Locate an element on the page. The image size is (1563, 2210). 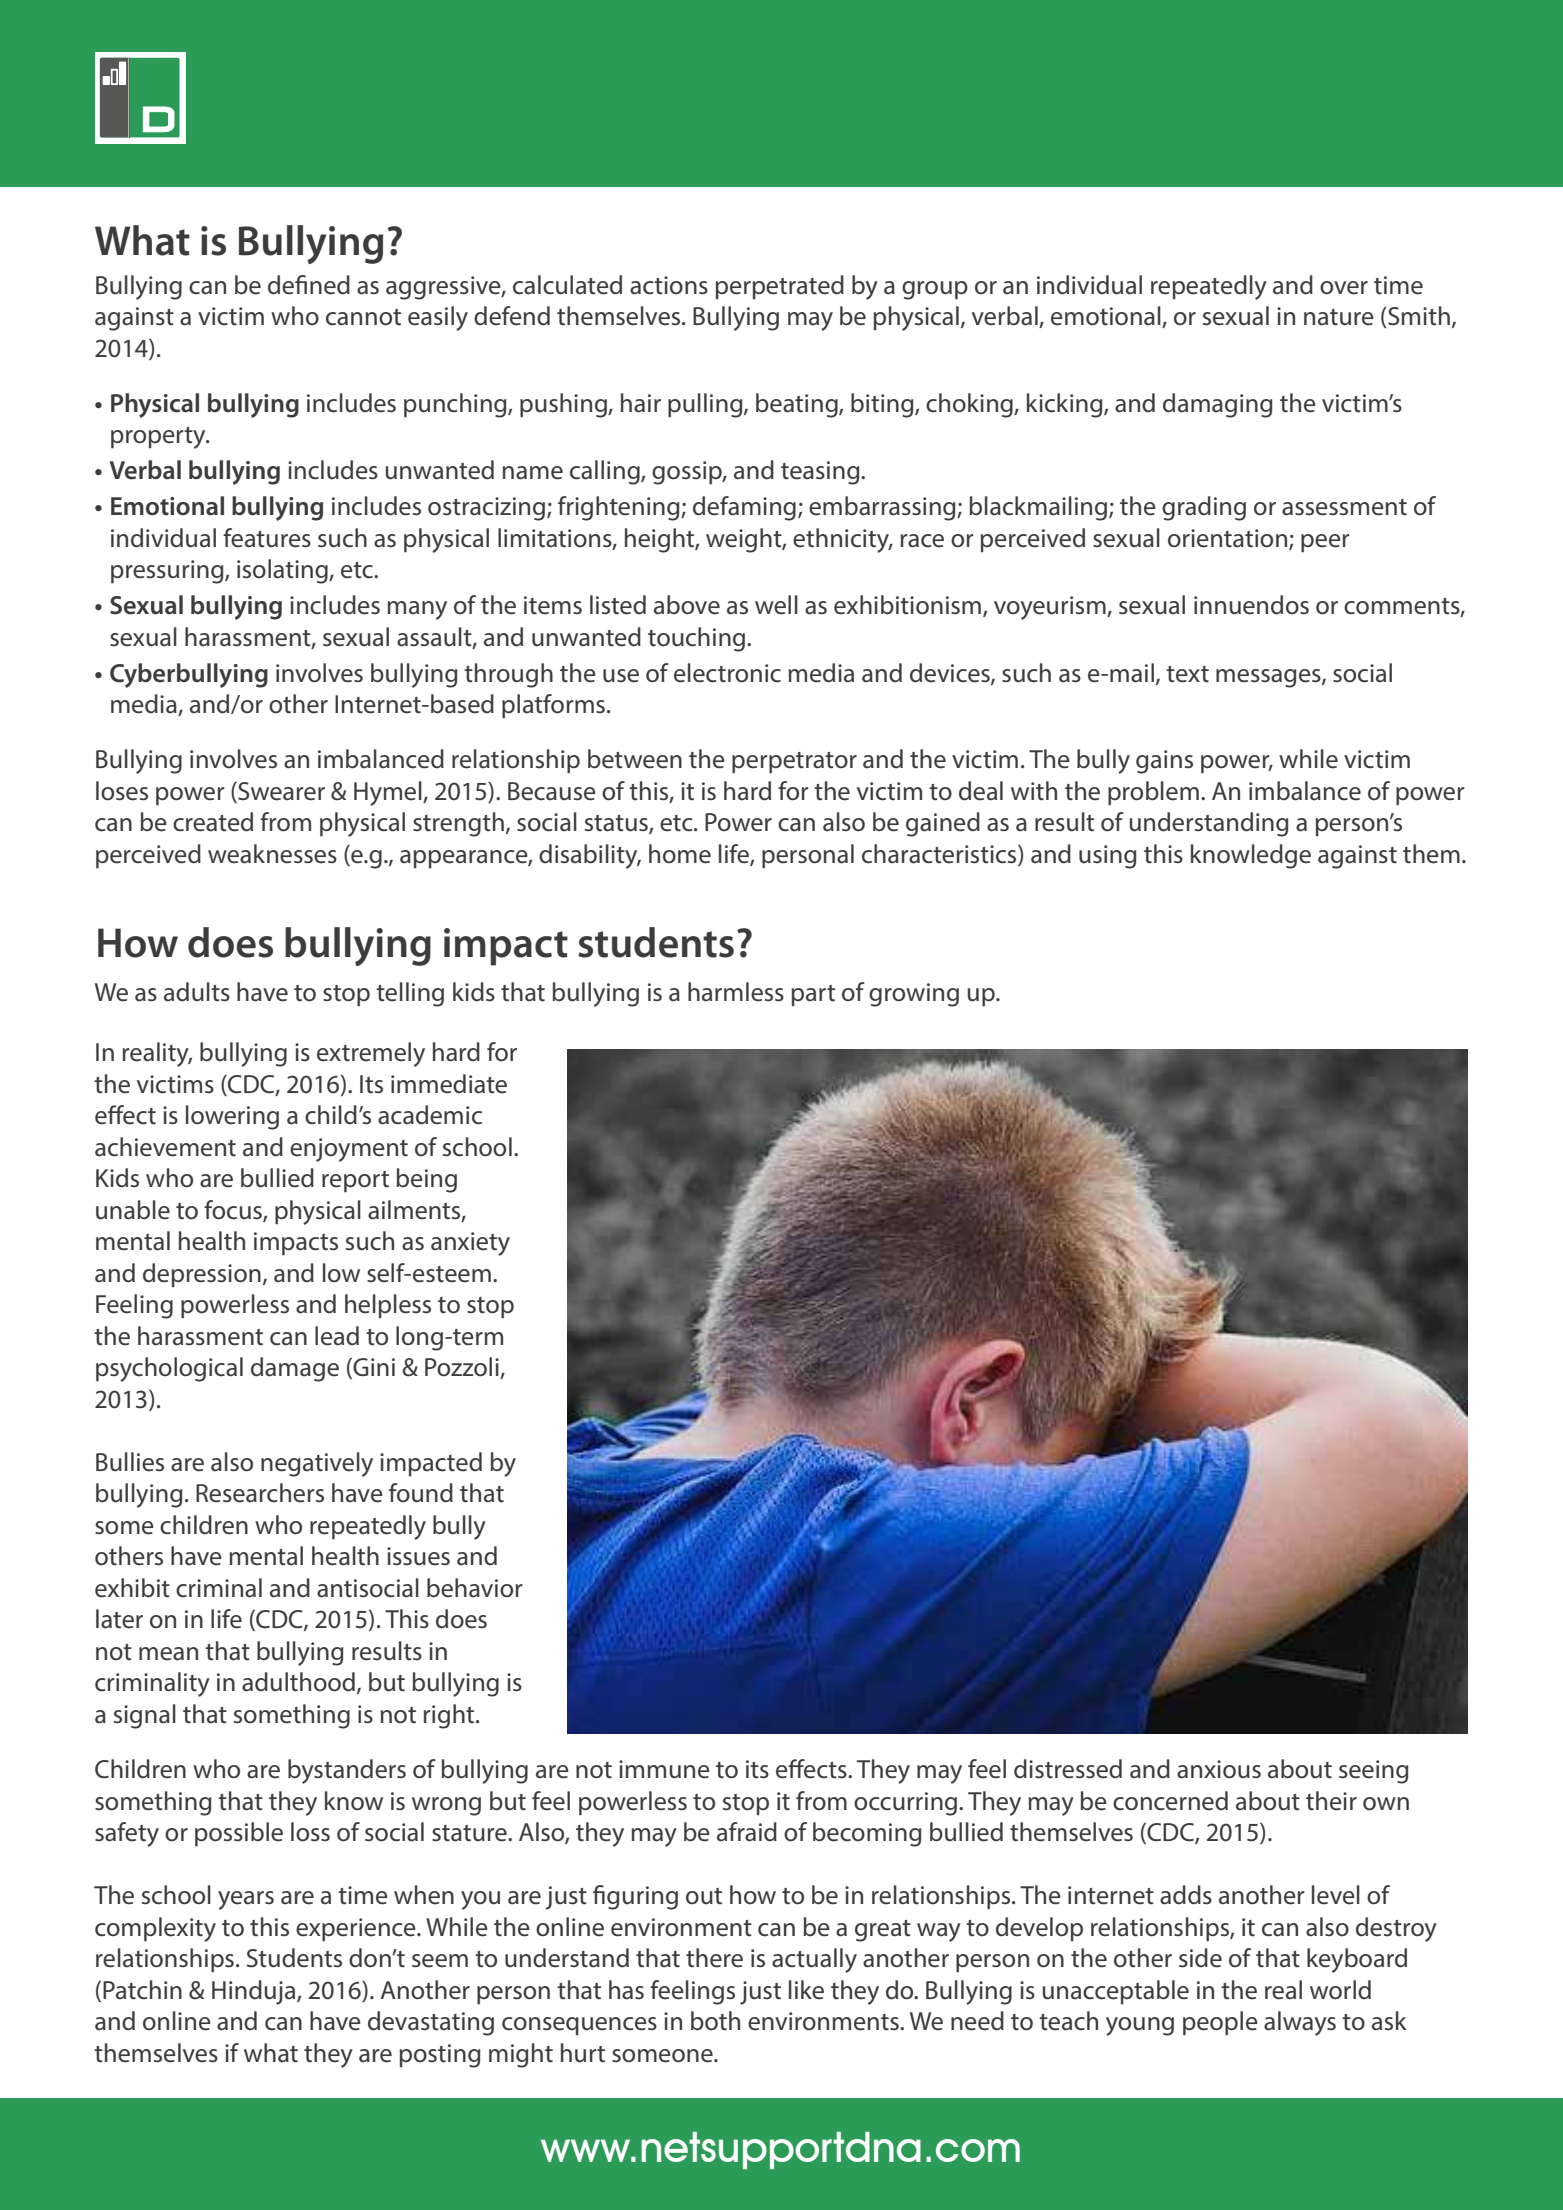
anxious is located at coordinates (1219, 1769).
